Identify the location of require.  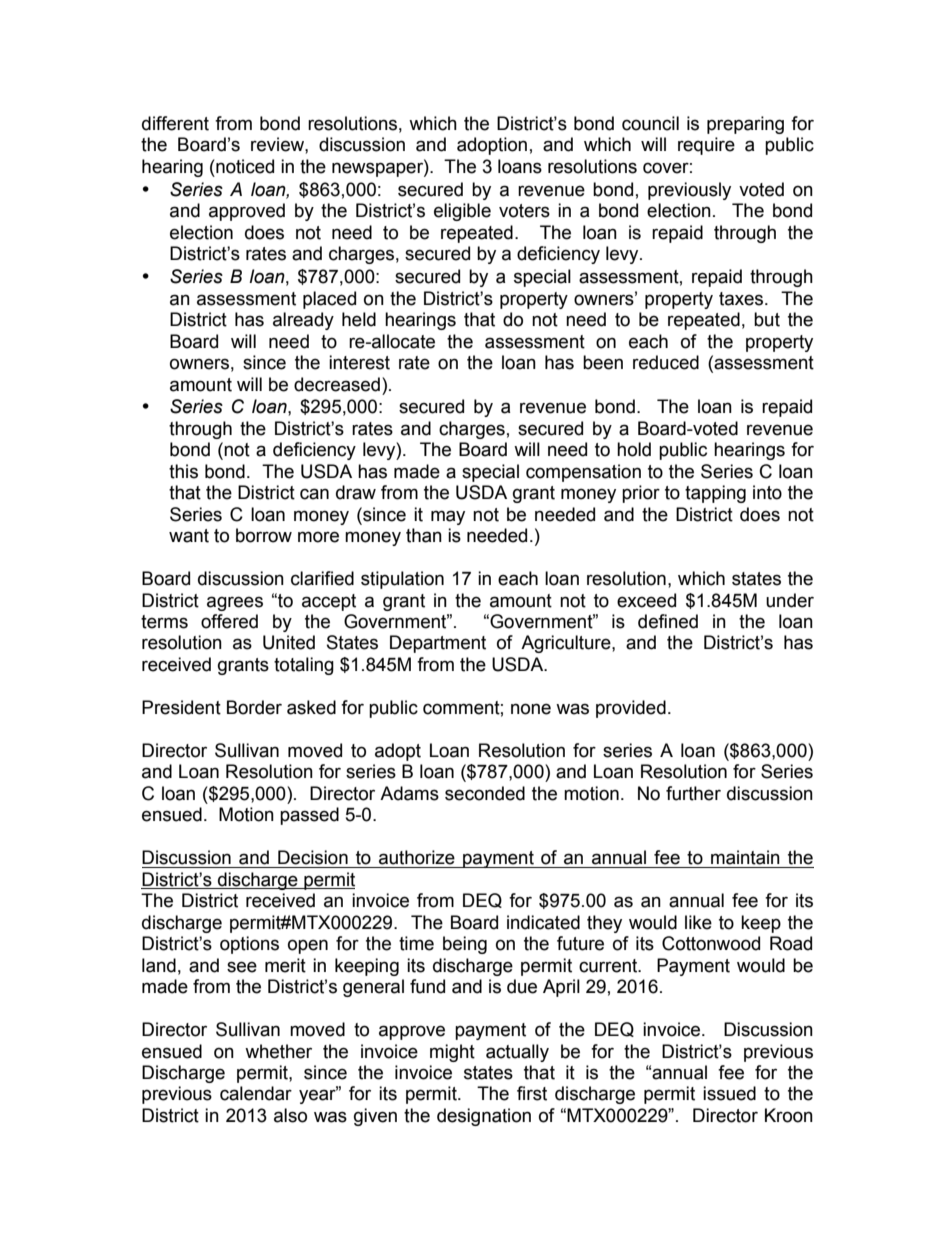
(706, 146).
